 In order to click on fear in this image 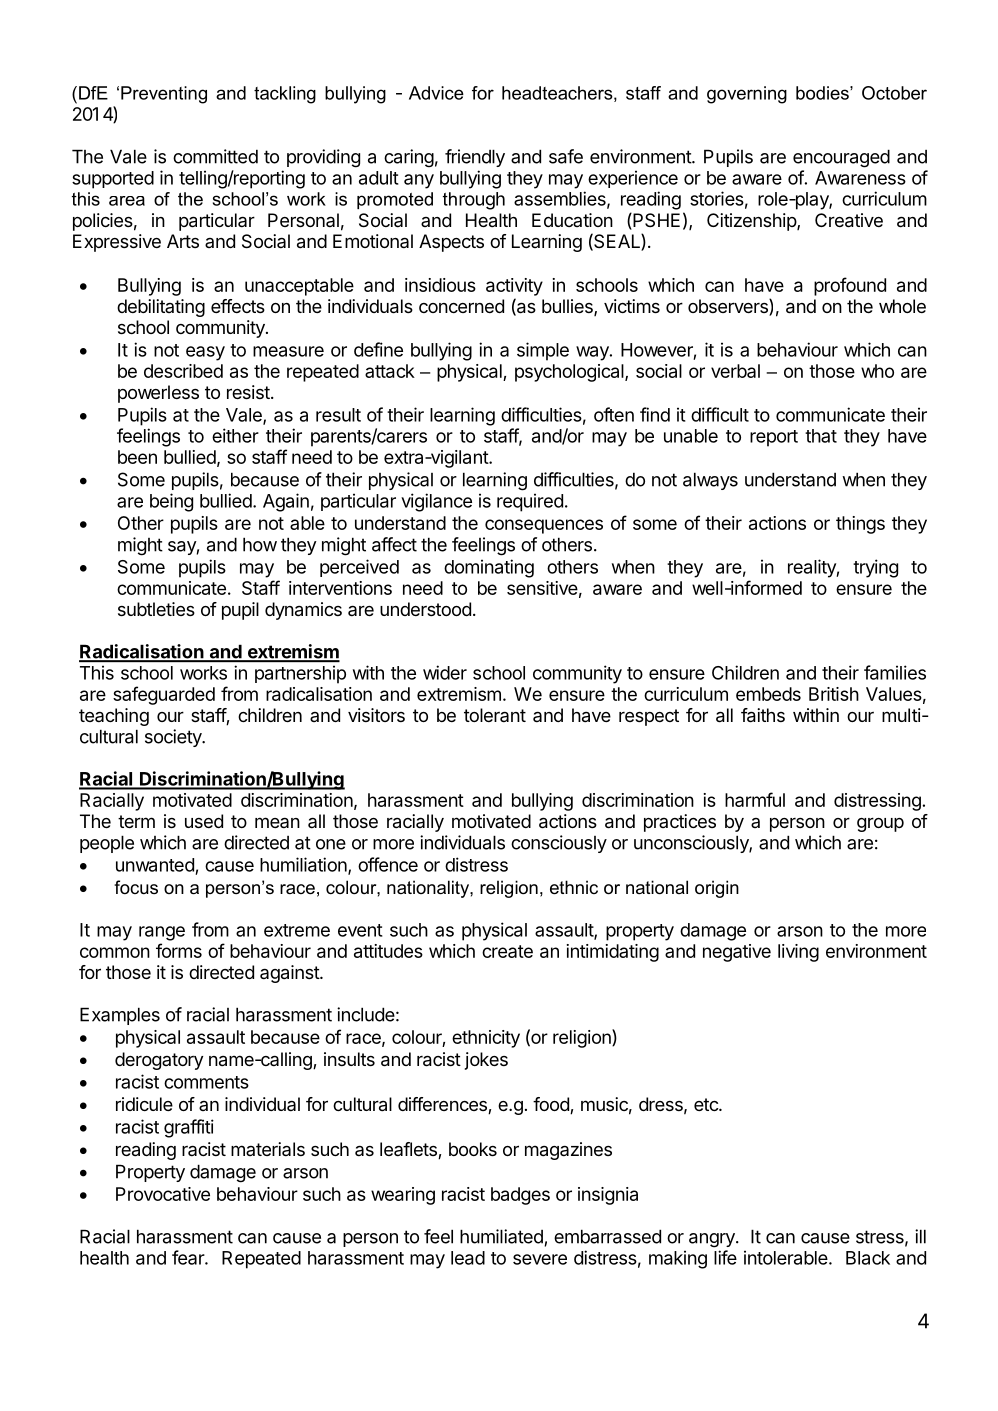, I will do `click(189, 1257)`.
